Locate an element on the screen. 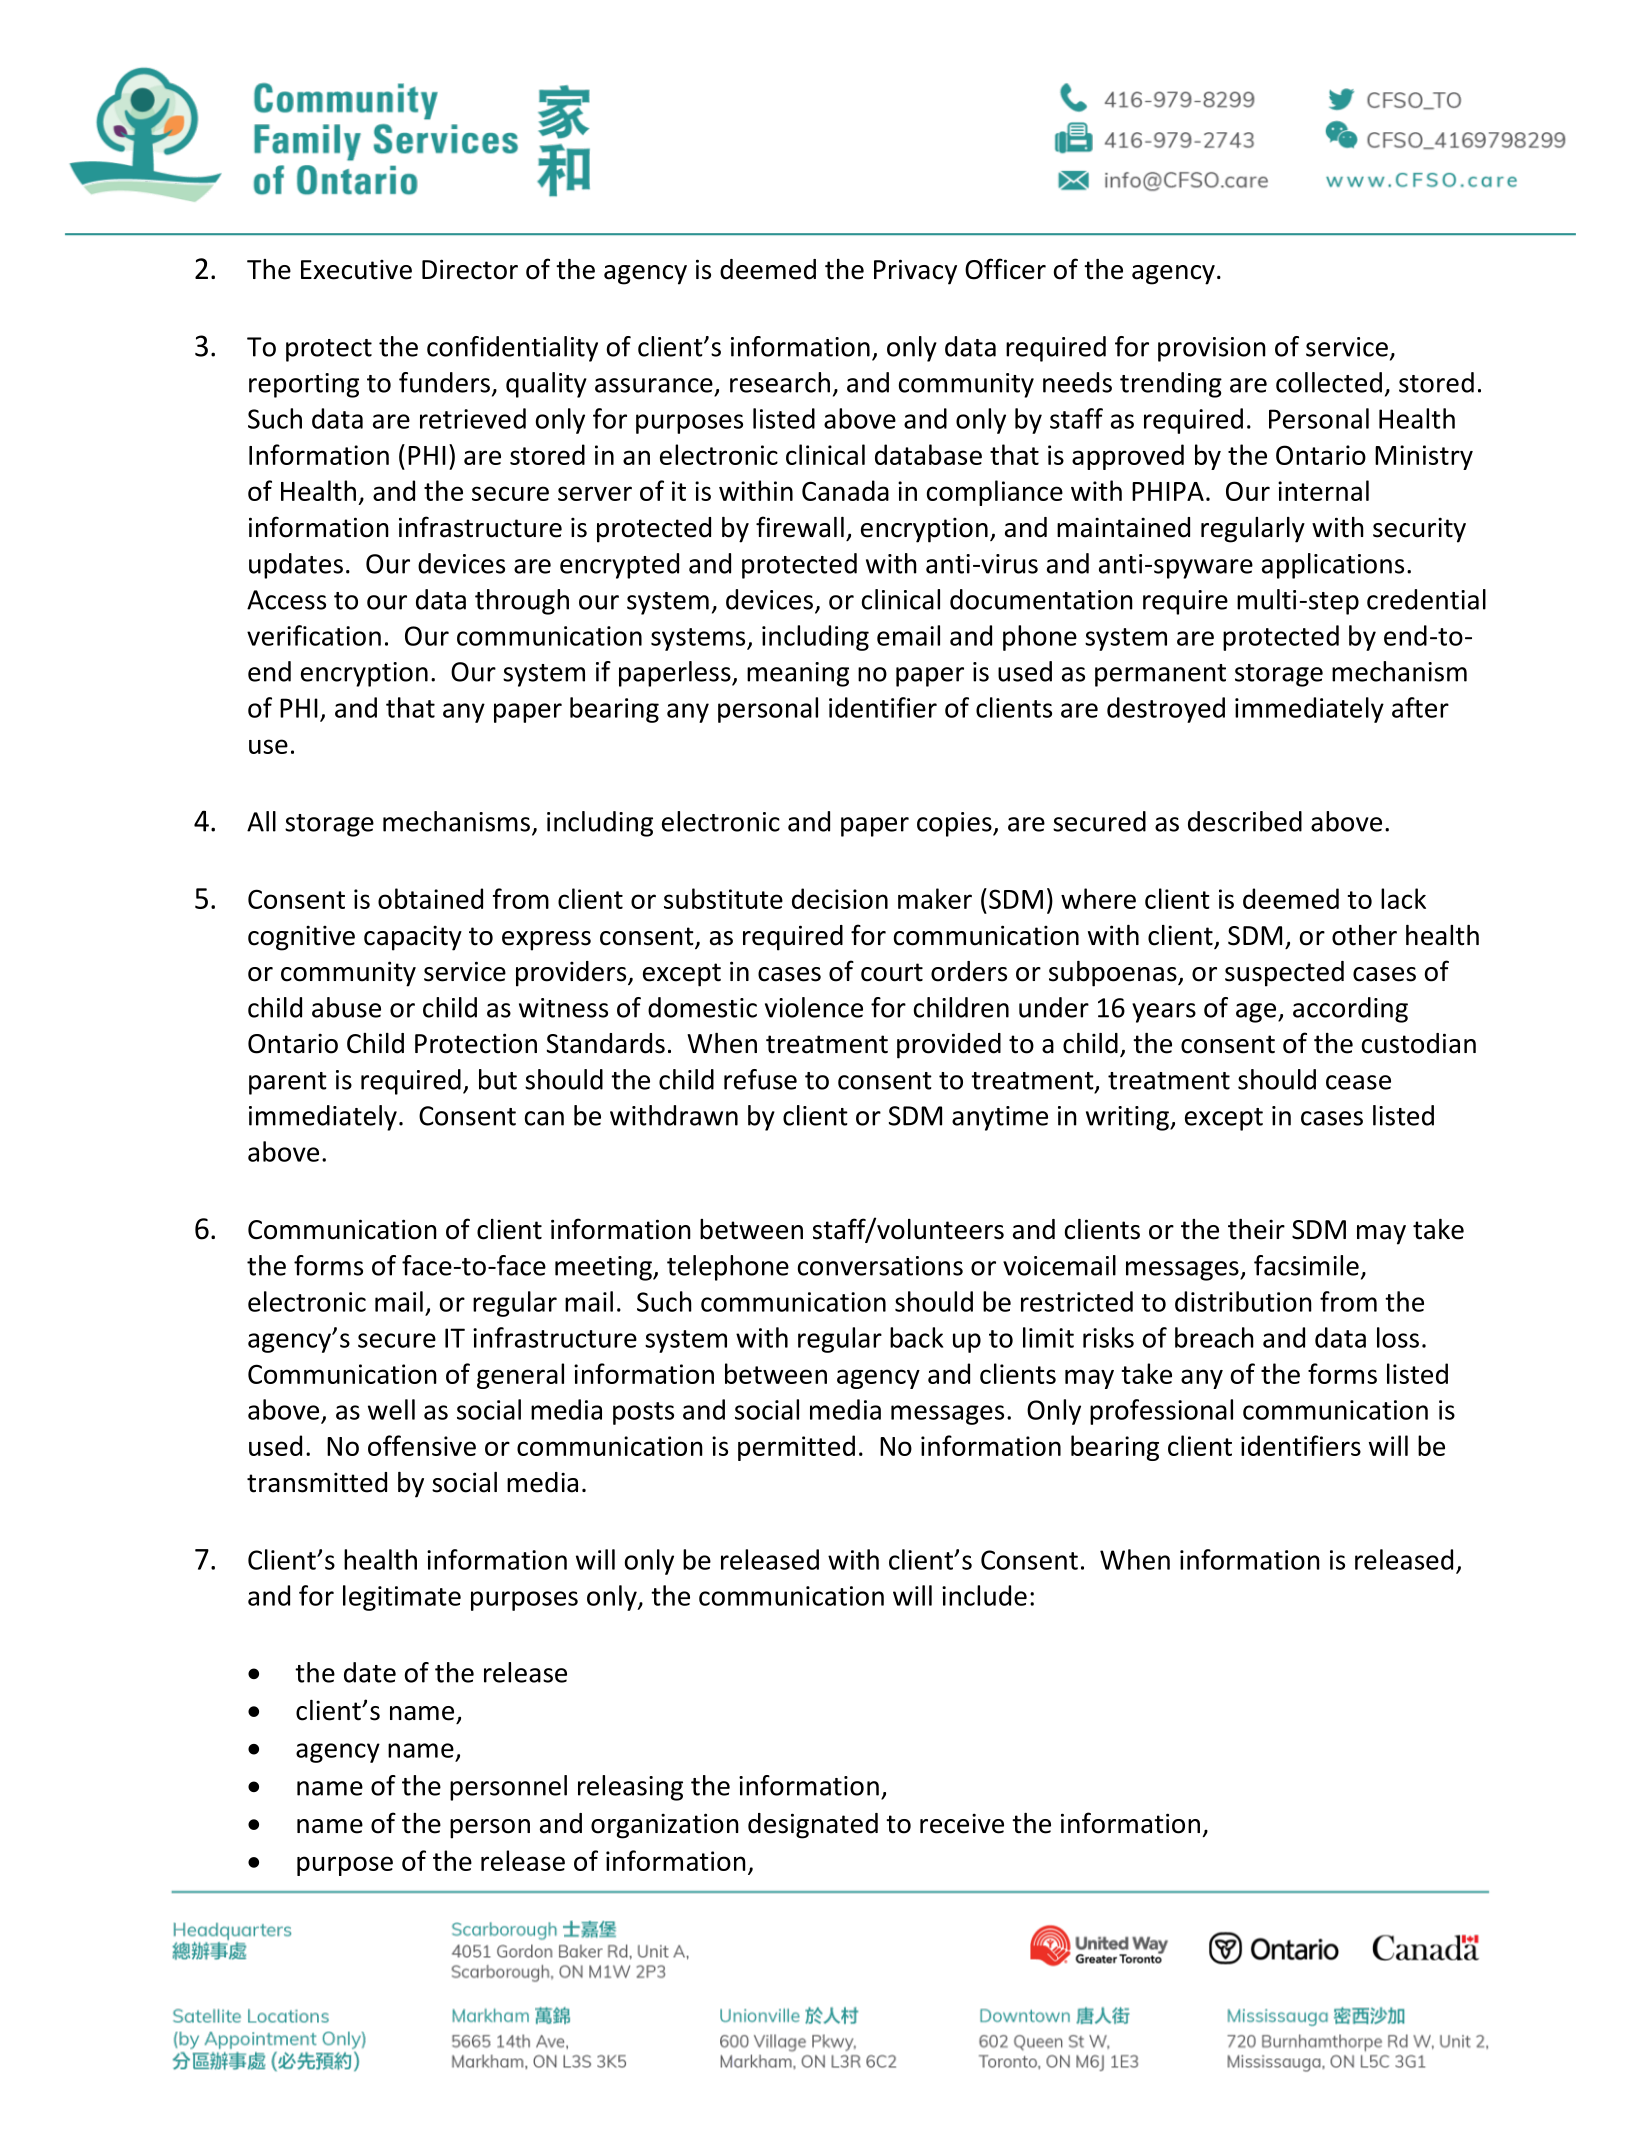 This screenshot has height=2131, width=1646. offensive is located at coordinates (422, 1445).
